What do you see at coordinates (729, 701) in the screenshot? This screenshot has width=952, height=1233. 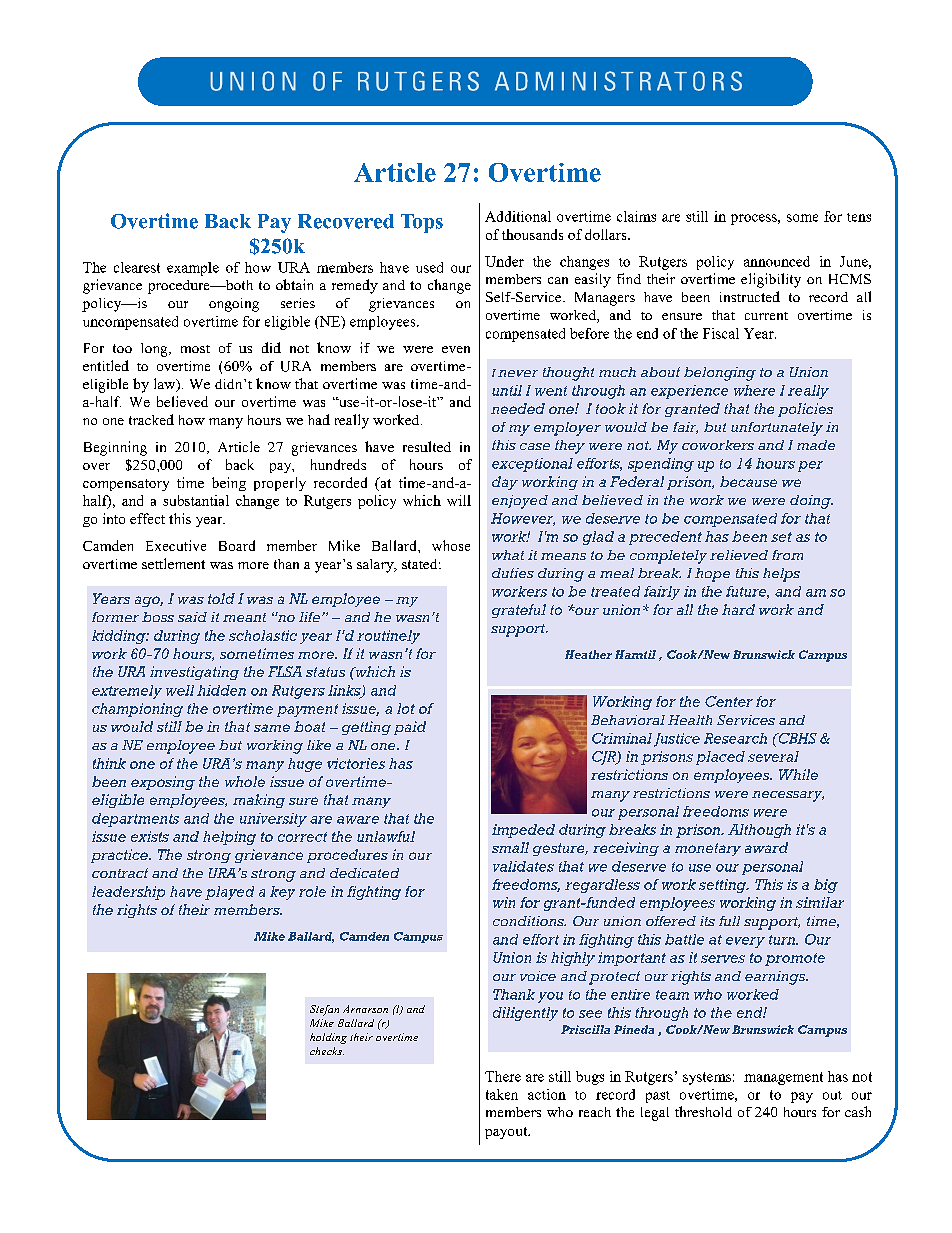 I see `Center` at bounding box center [729, 701].
